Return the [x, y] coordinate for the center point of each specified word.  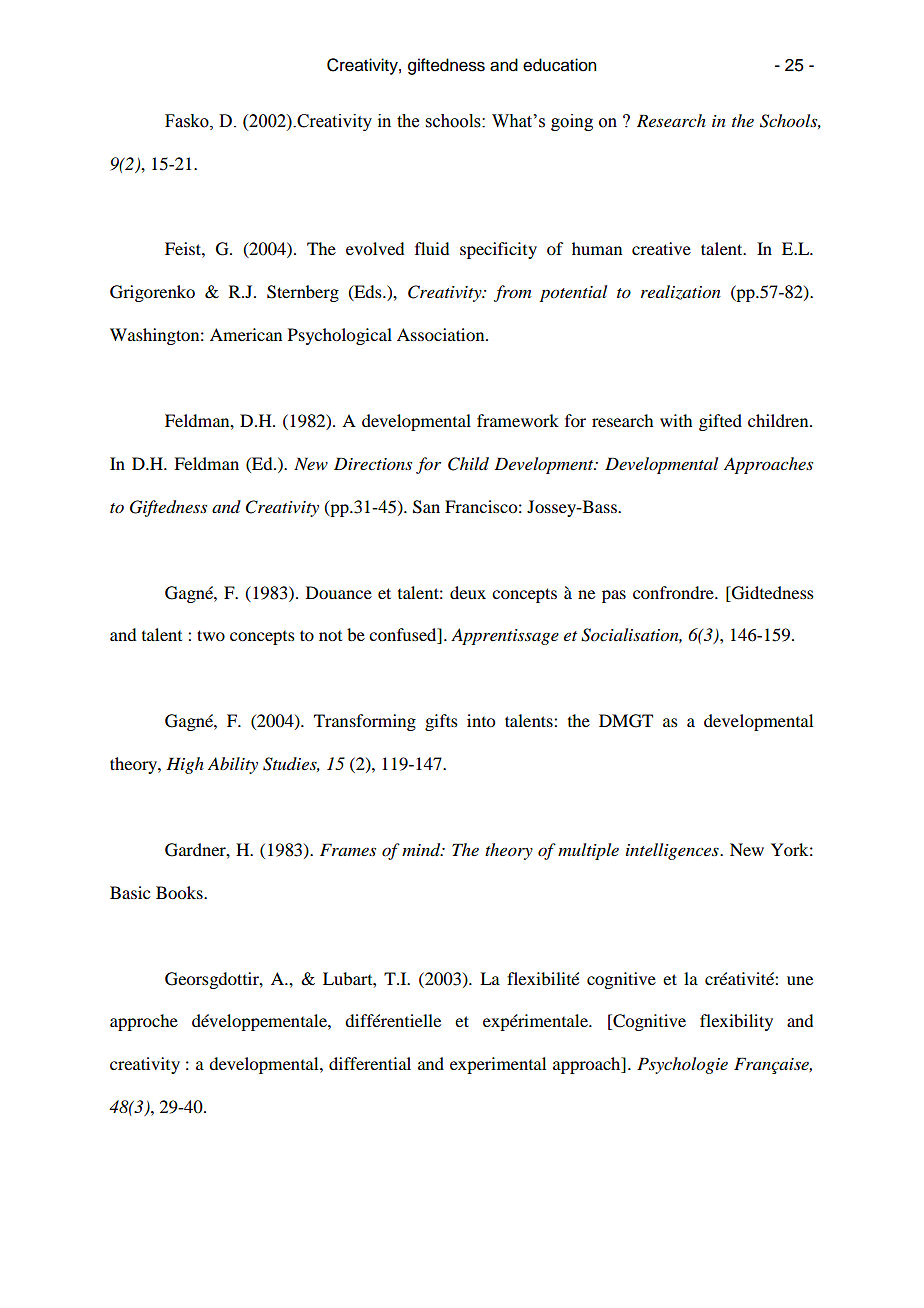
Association [442, 334]
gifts [441, 722]
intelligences [673, 851]
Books [180, 892]
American [246, 334]
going [572, 122]
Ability [233, 765]
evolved [375, 248]
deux [468, 592]
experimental [498, 1065]
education [560, 65]
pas [614, 596]
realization [681, 292]
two [211, 635]
